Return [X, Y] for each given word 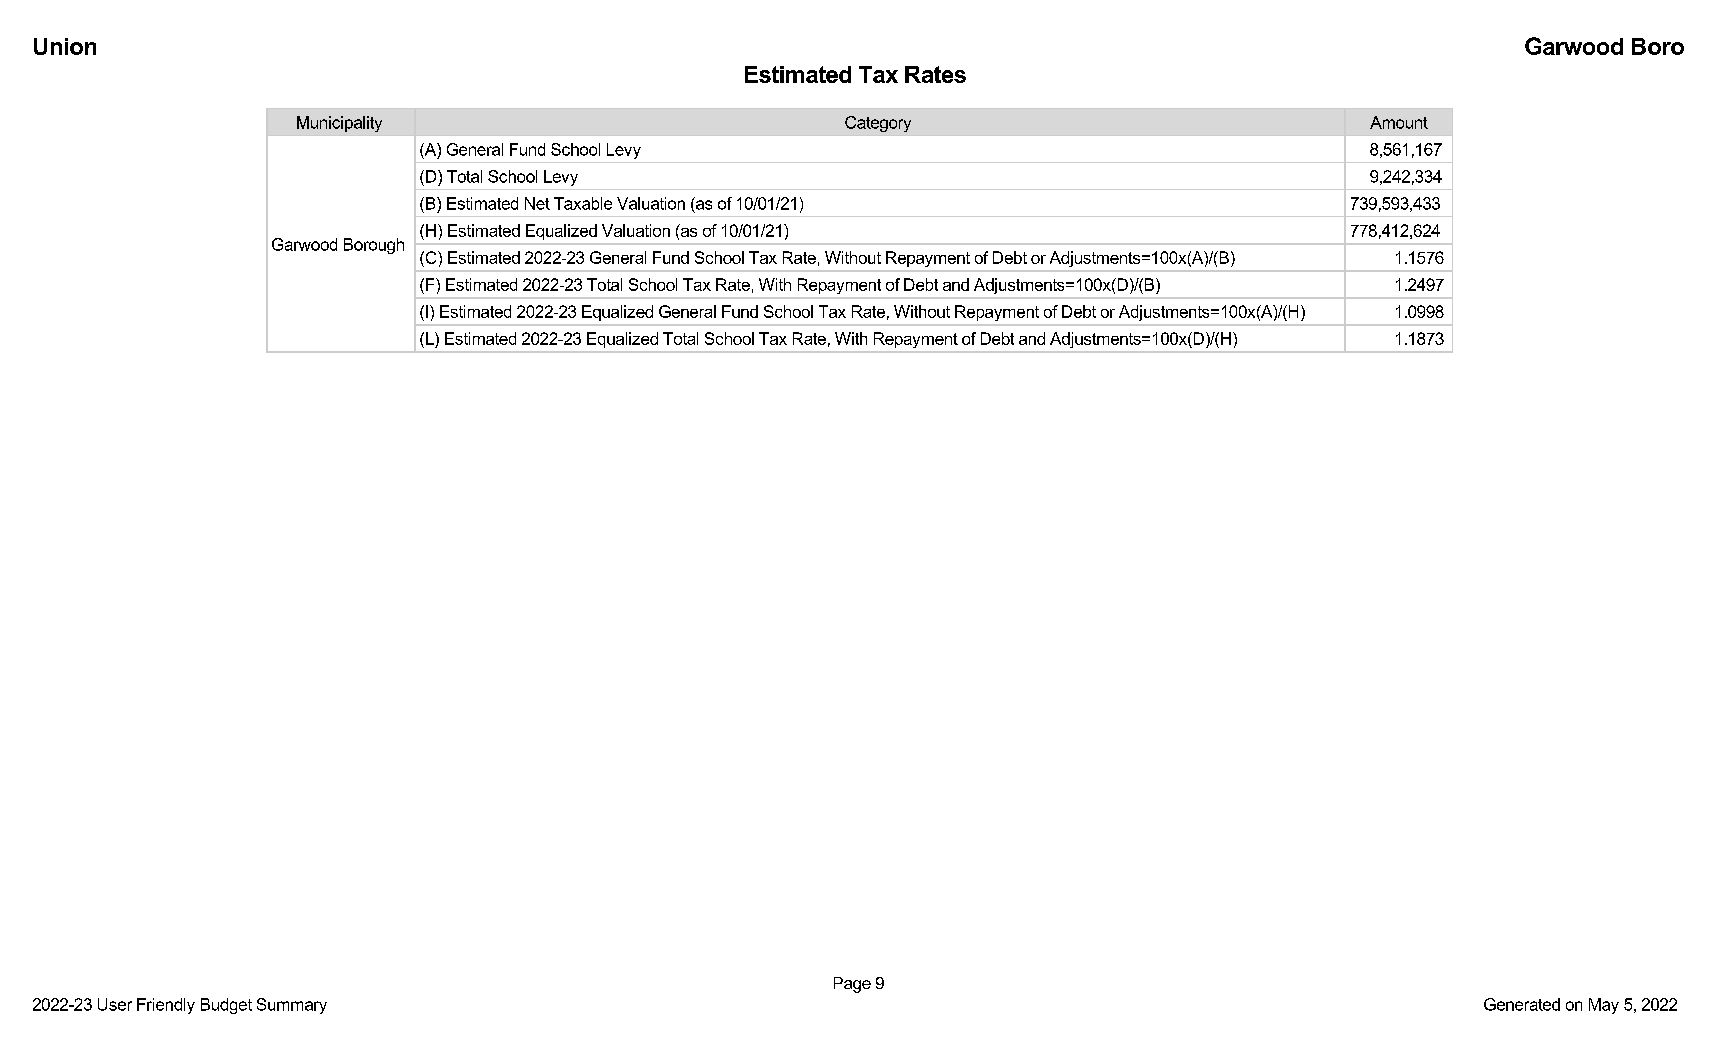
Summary [292, 1006]
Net [537, 203]
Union [65, 46]
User [115, 1004]
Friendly [166, 1006]
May [1604, 1006]
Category [878, 124]
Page [852, 985]
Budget [226, 1006]
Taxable [583, 203]
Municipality [339, 124]
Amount [1399, 122]
